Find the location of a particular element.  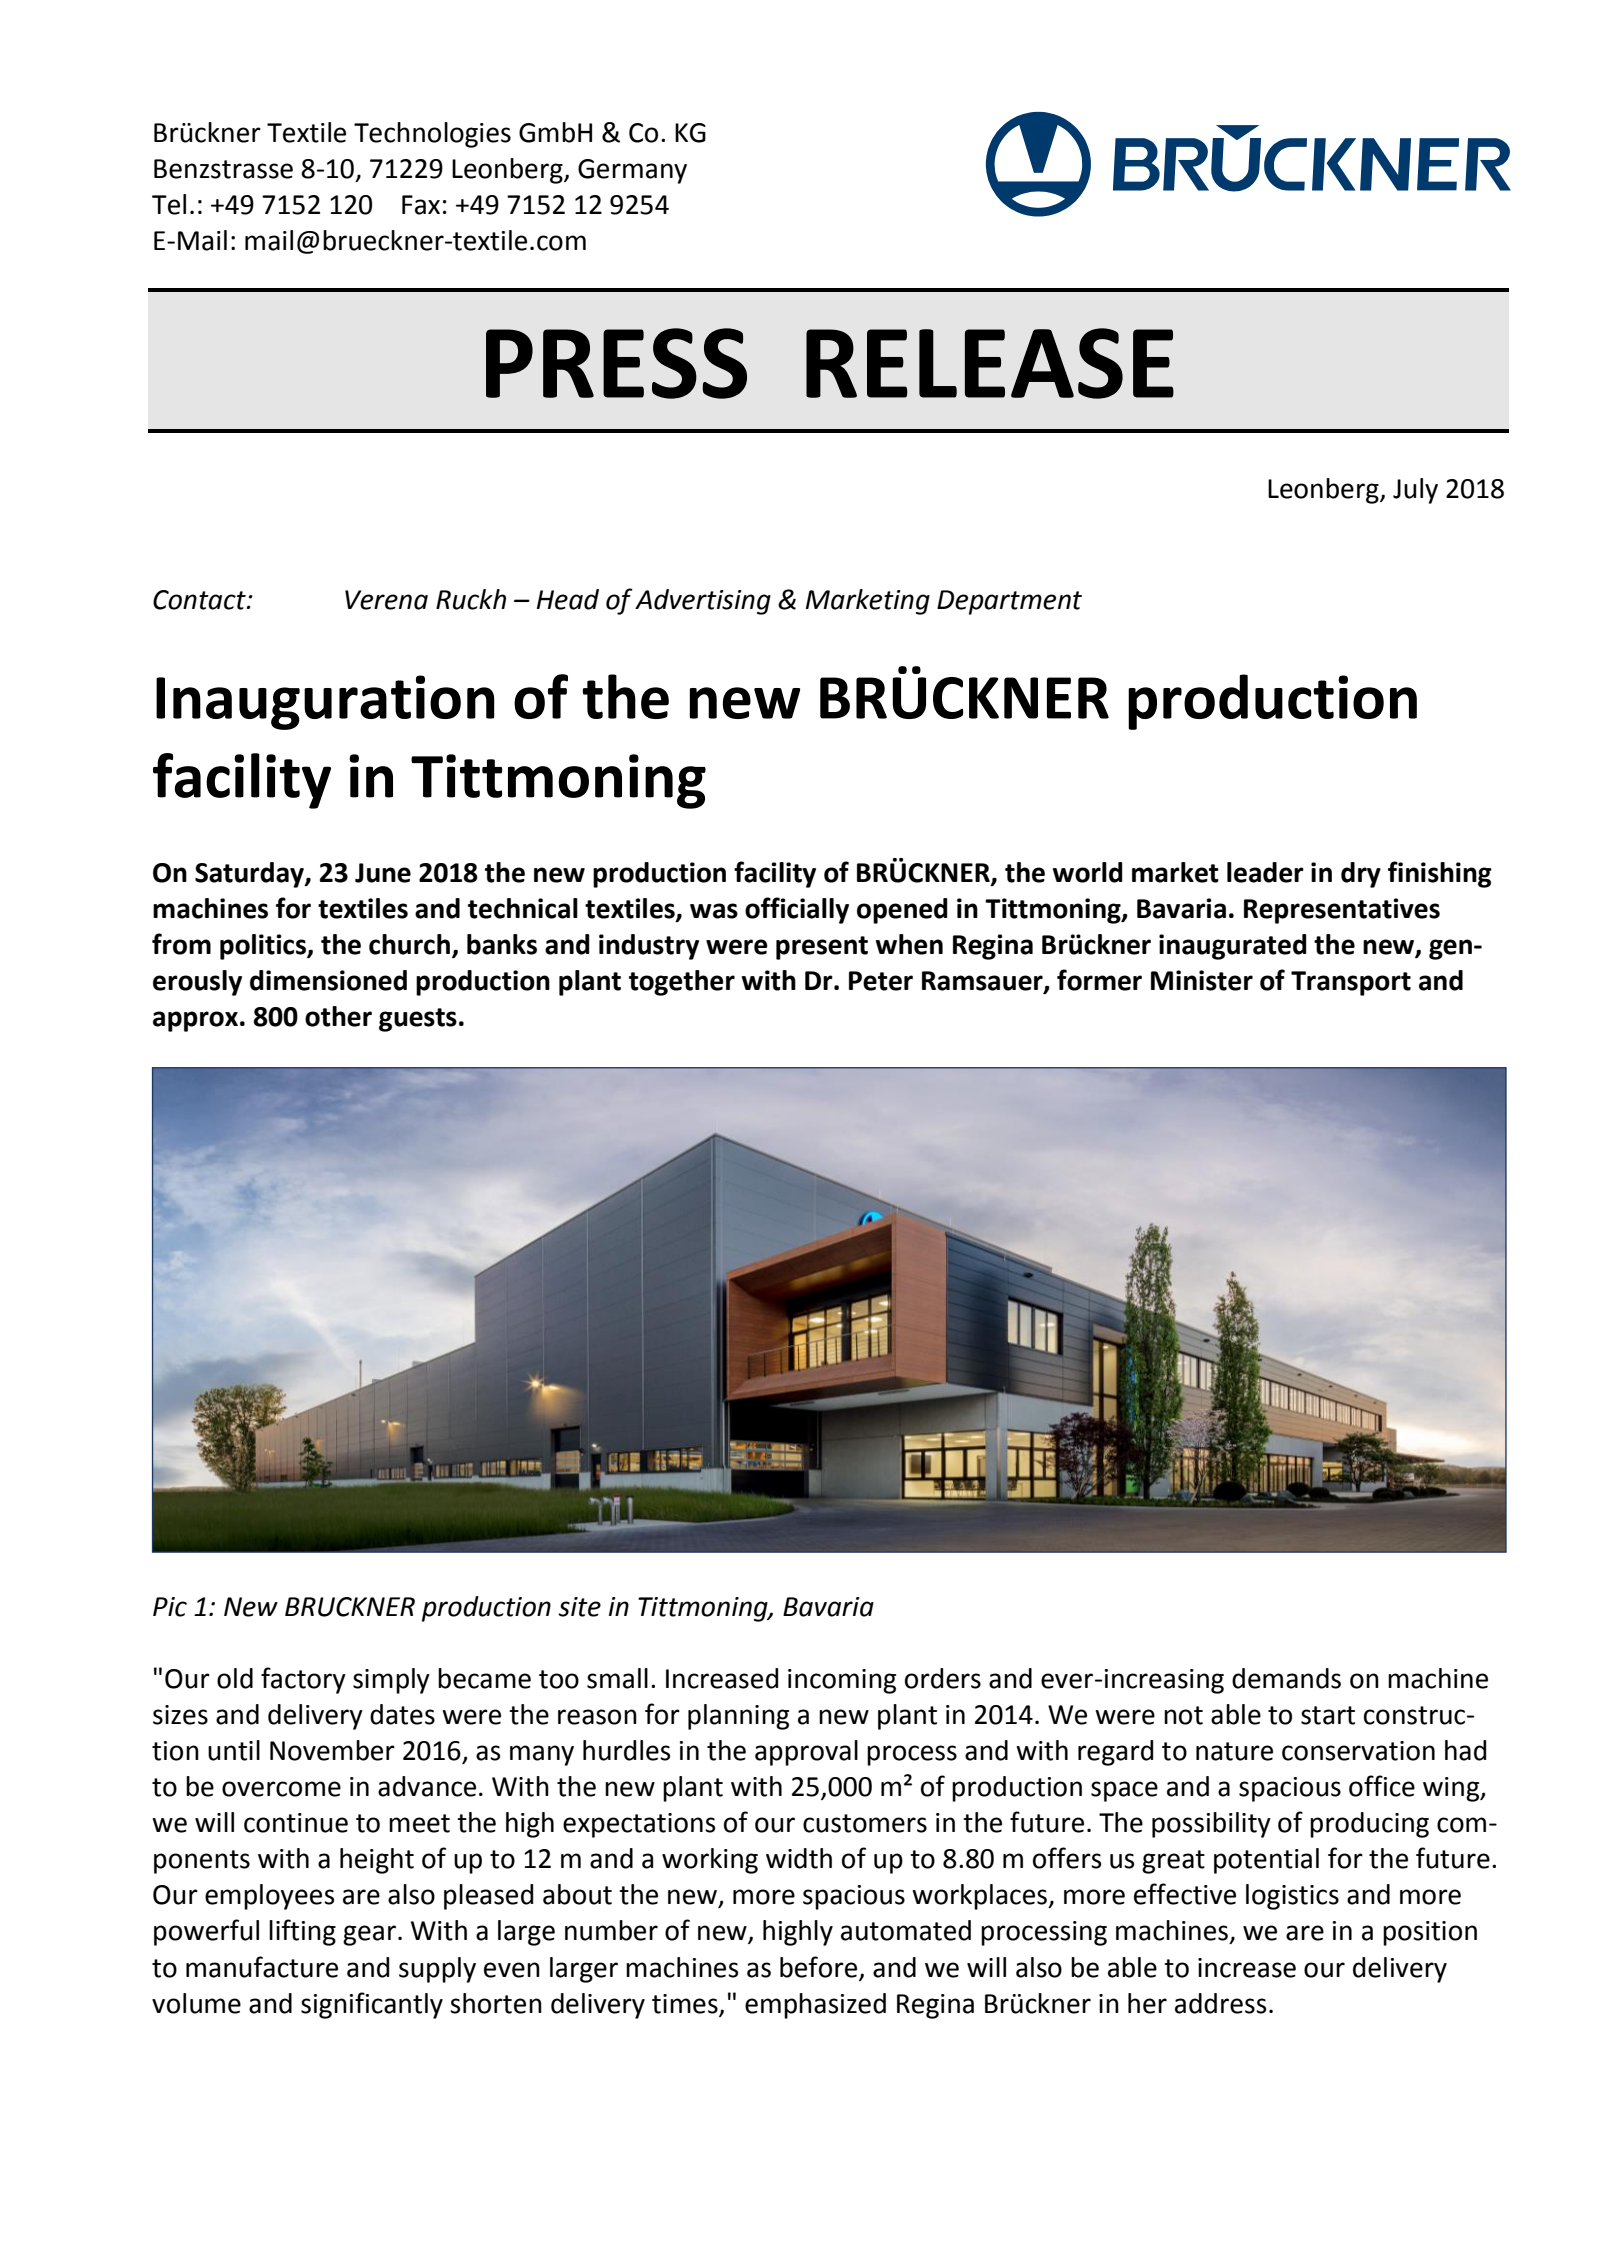

leader is located at coordinates (1265, 872).
